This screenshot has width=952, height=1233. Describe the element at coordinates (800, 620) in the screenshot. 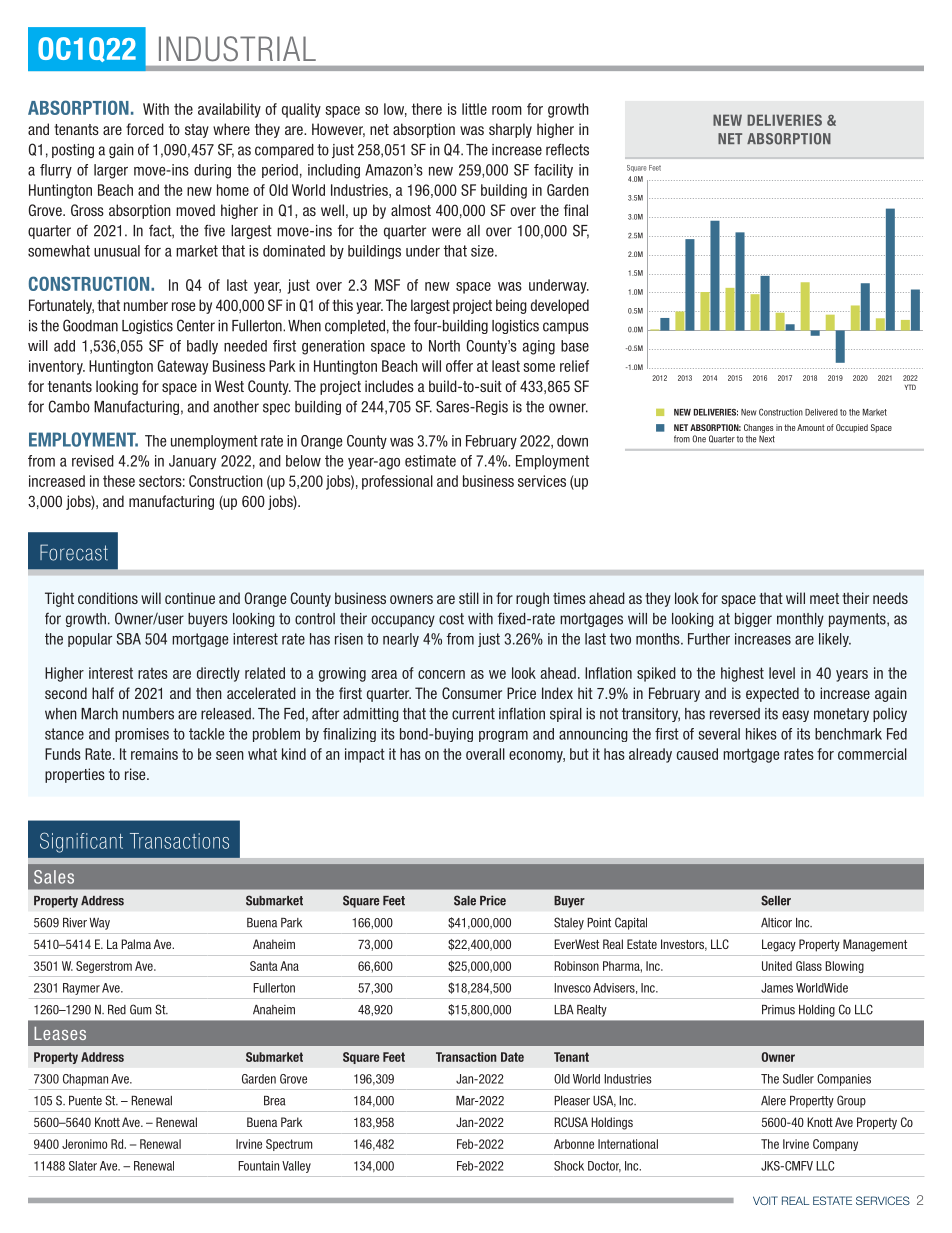

I see `monthly` at that location.
